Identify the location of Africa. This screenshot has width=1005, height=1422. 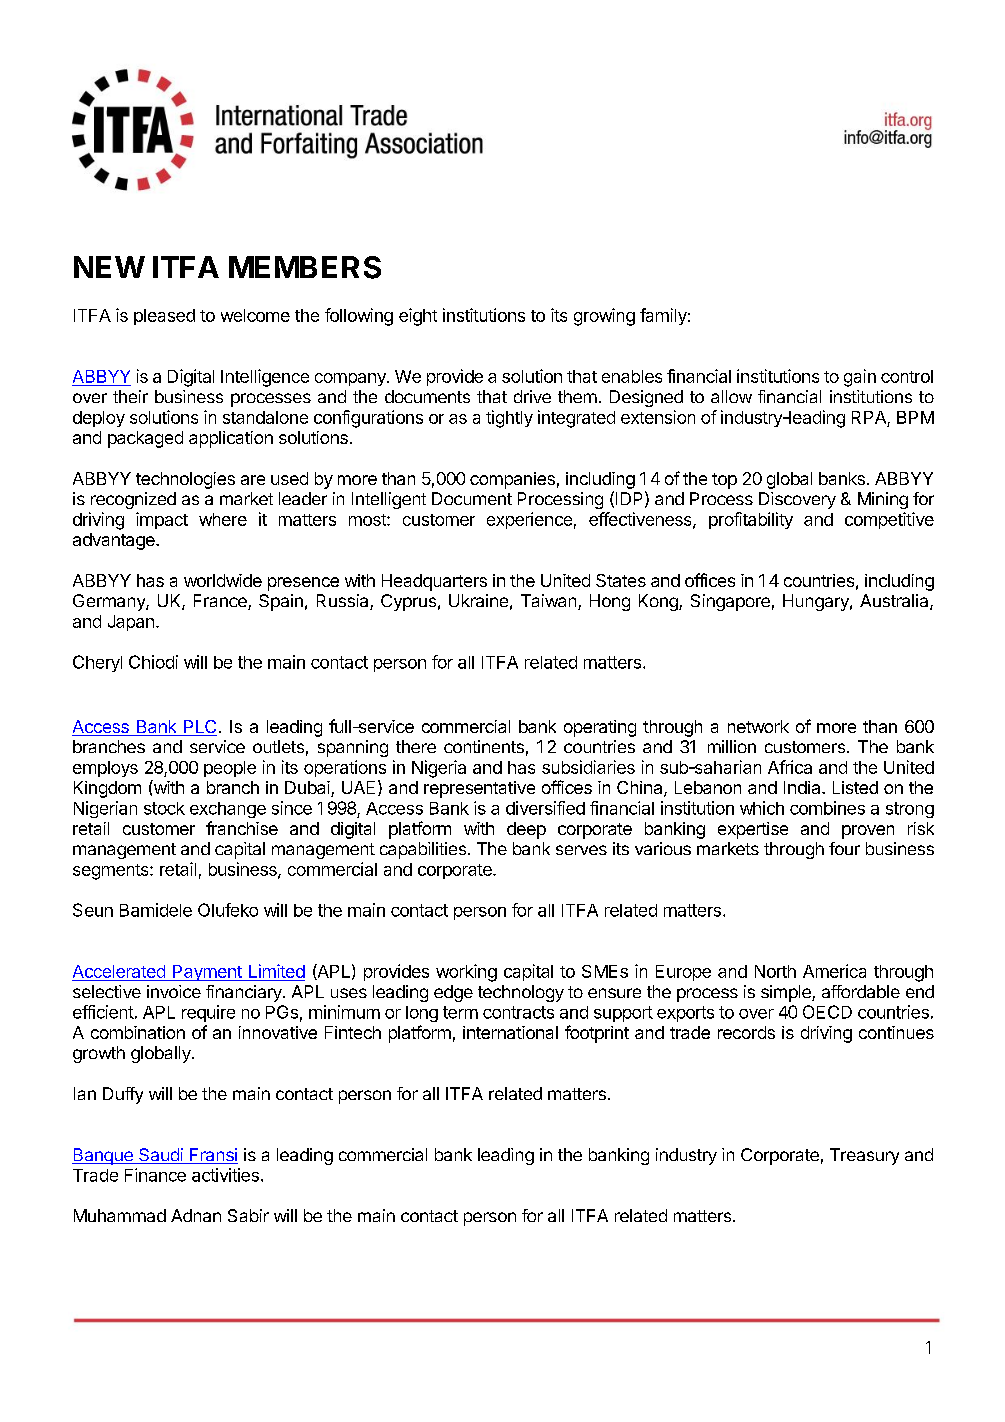
(790, 767).
